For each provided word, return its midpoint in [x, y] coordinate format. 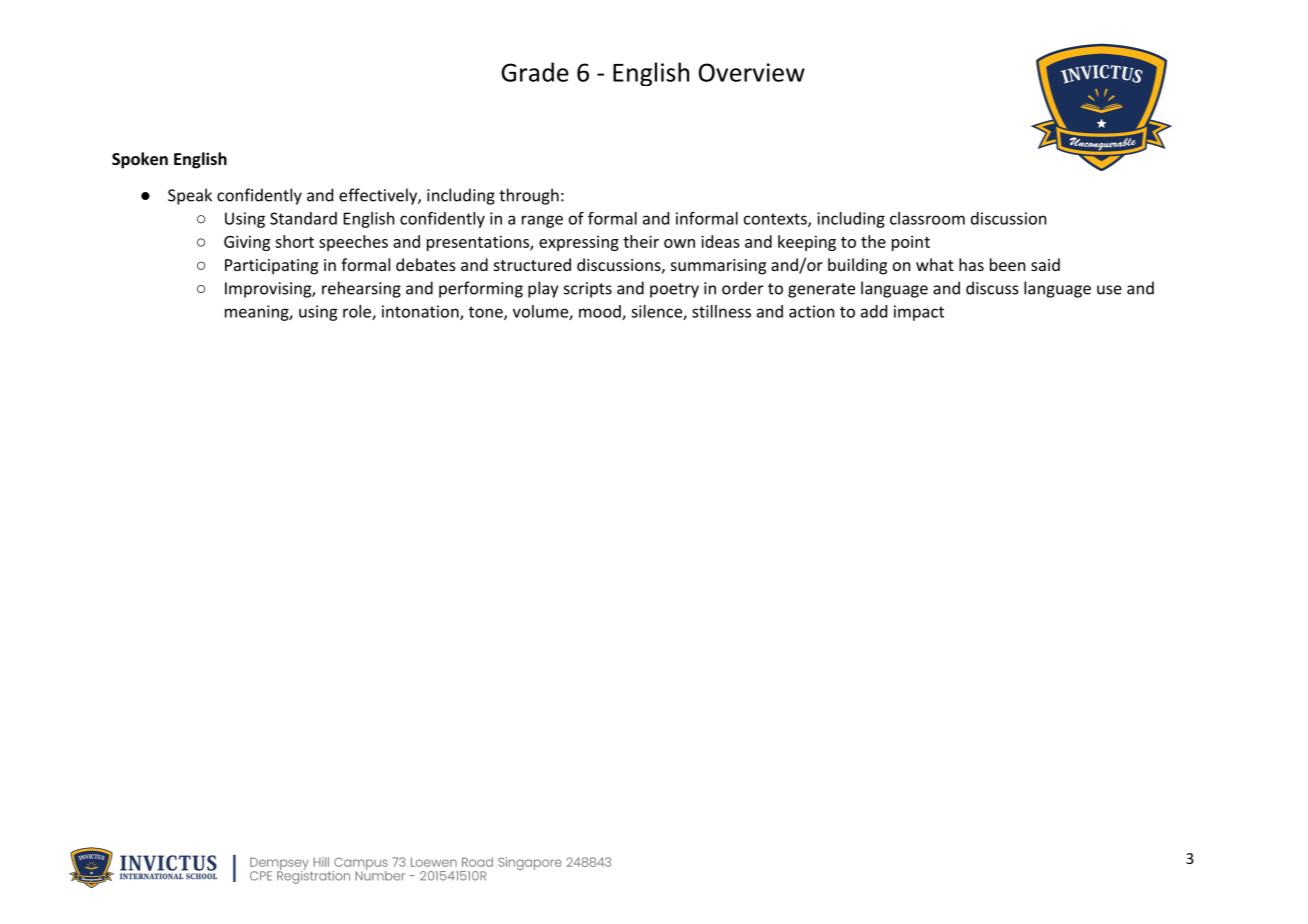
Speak [190, 196]
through [529, 196]
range [542, 221]
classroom [927, 218]
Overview [752, 72]
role [358, 312]
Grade [535, 72]
